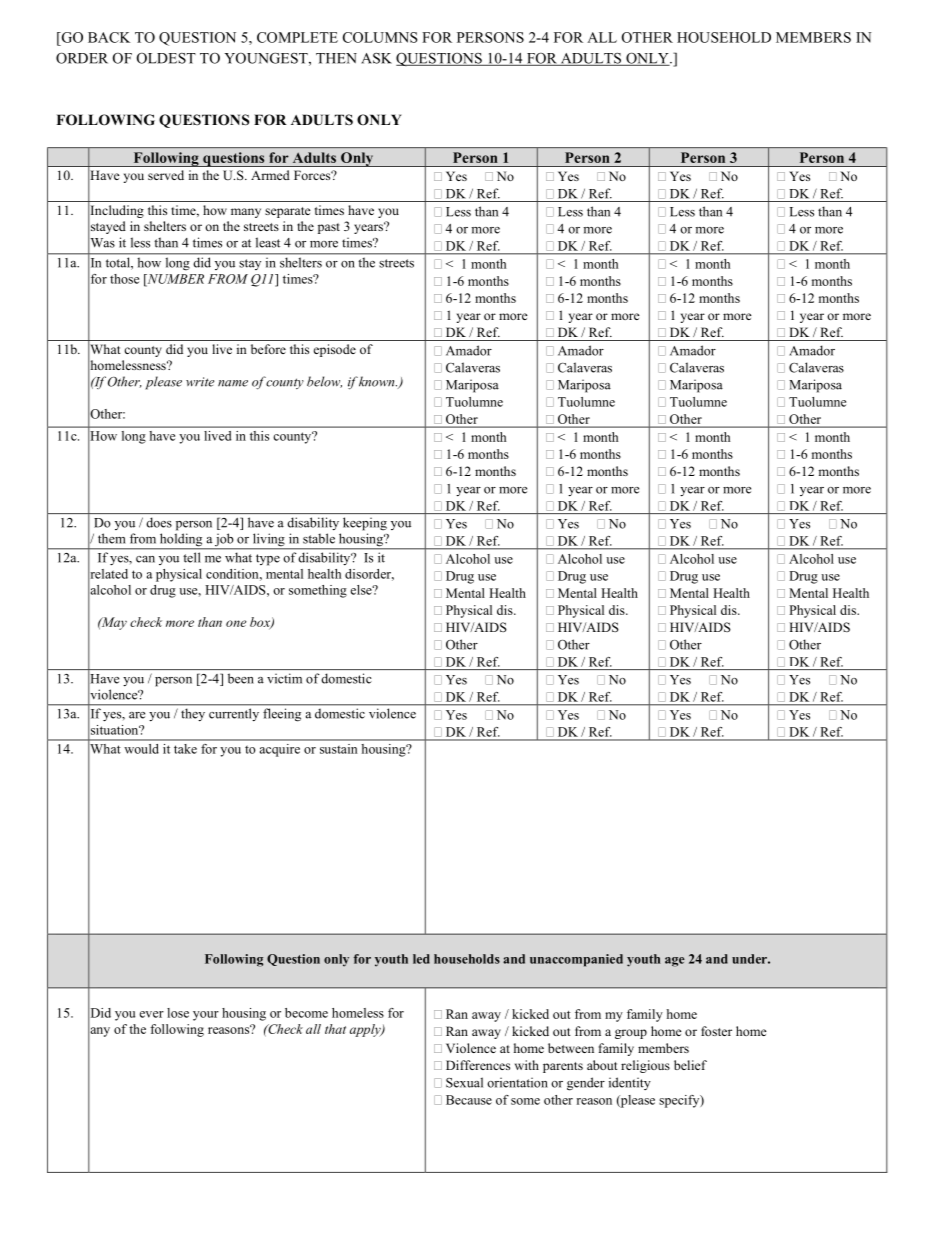 The height and width of the page is (1233, 952). Describe the element at coordinates (376, 58) in the page. I see `ASK` at that location.
